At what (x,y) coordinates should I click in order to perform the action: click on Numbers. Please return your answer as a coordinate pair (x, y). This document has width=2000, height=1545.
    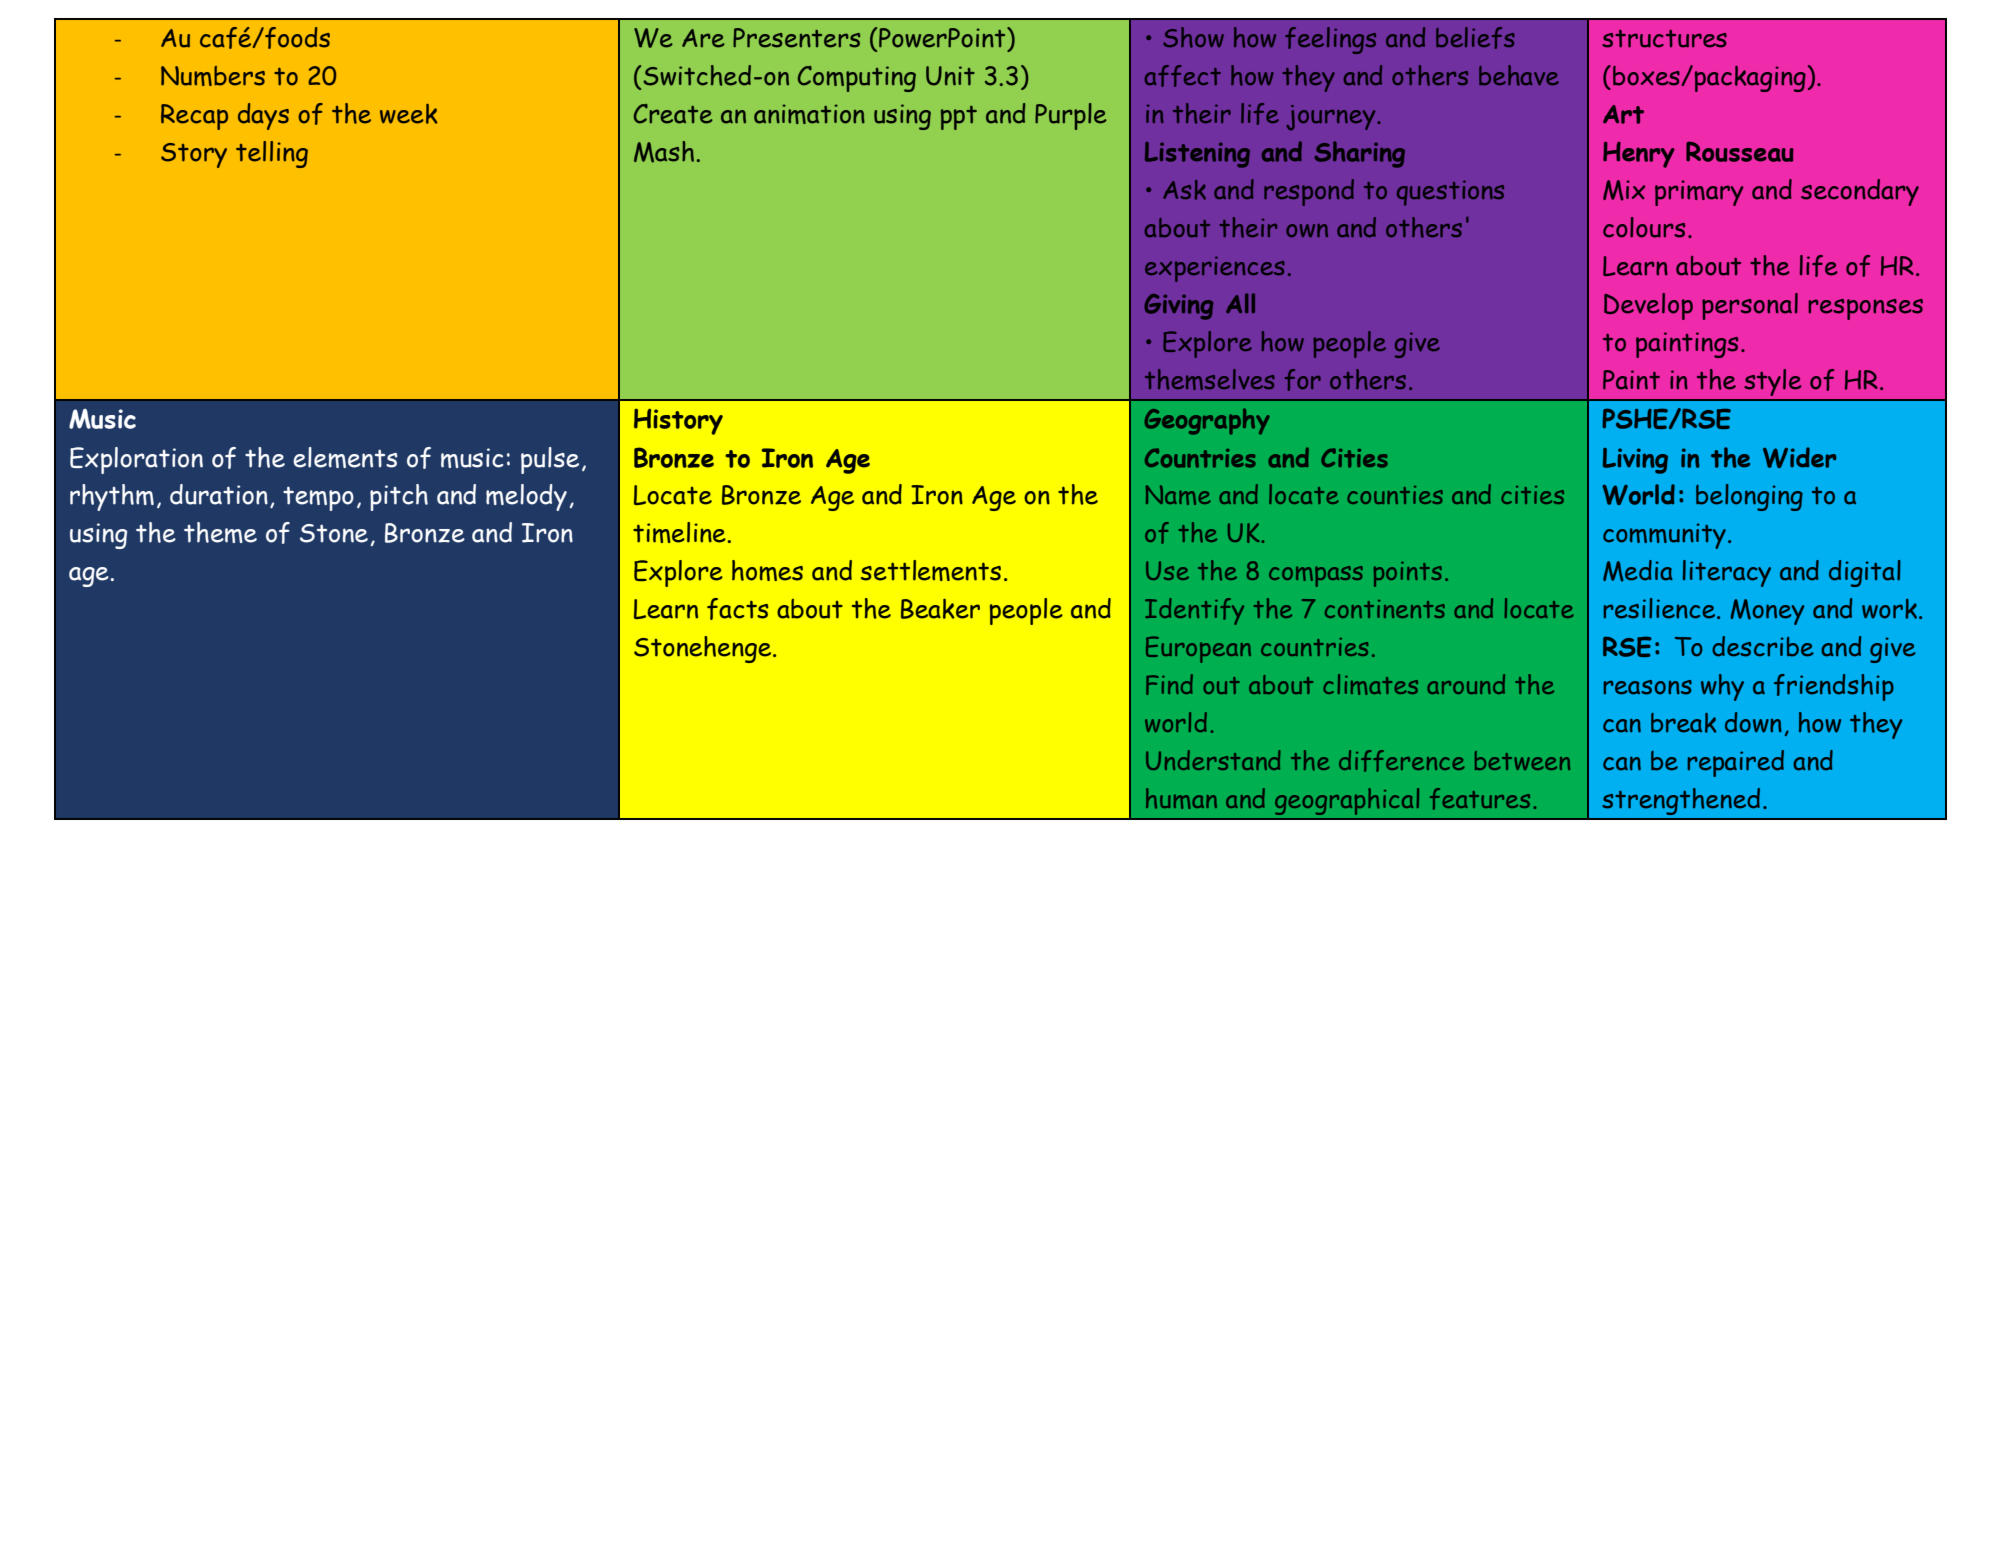
    Looking at the image, I should click on (213, 76).
